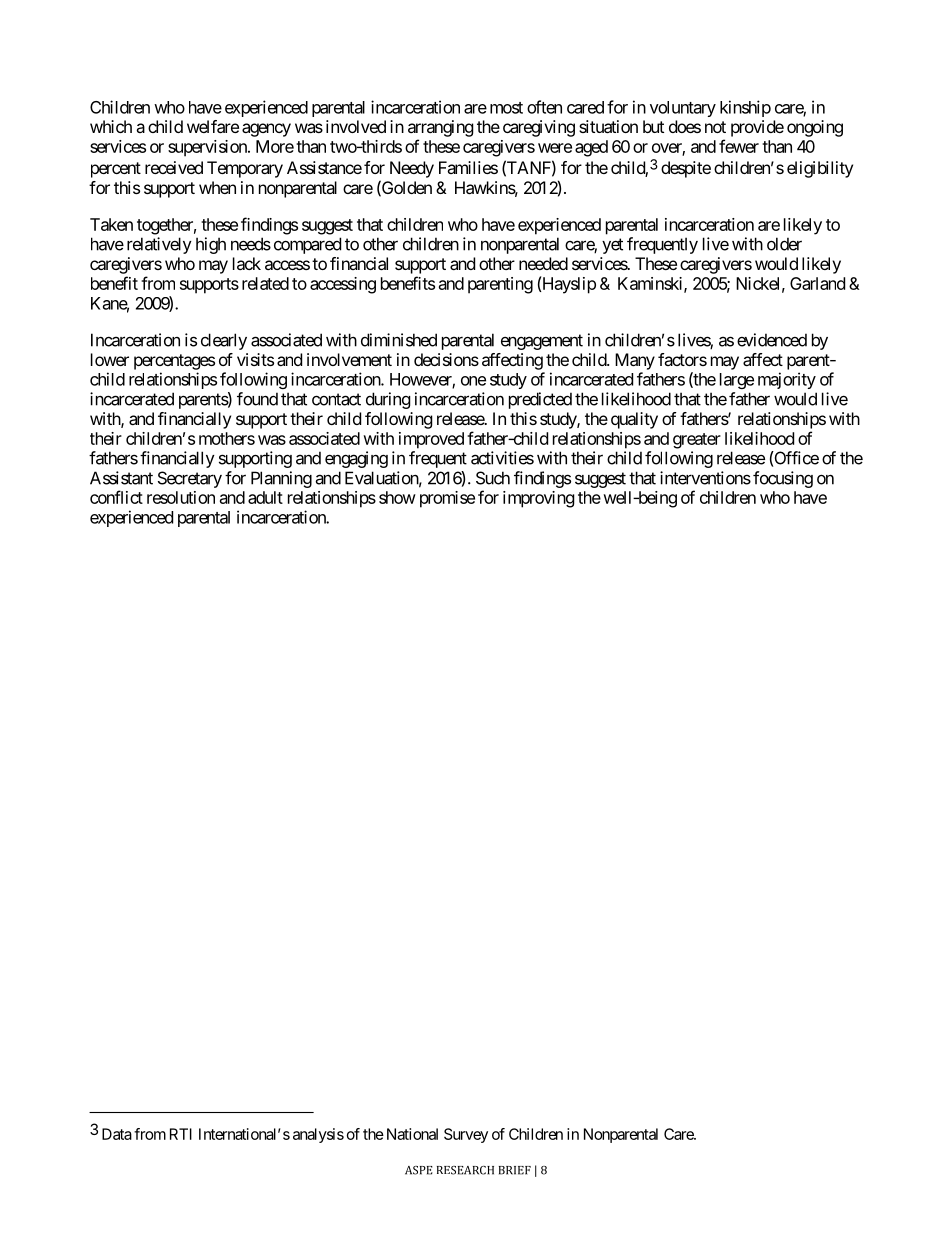  What do you see at coordinates (116, 497) in the page?
I see `conflict` at bounding box center [116, 497].
